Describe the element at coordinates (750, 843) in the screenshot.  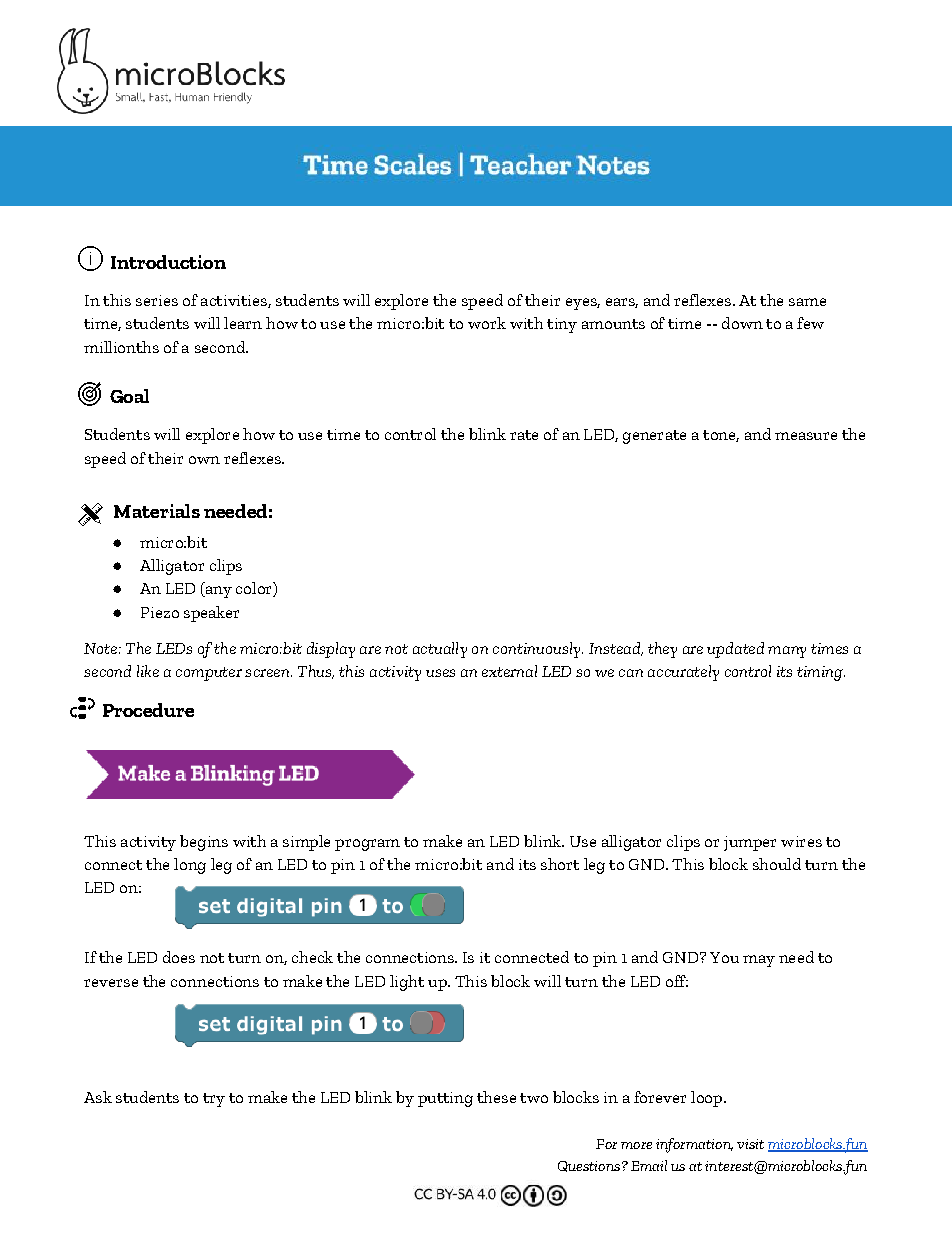
I see `jumper` at that location.
